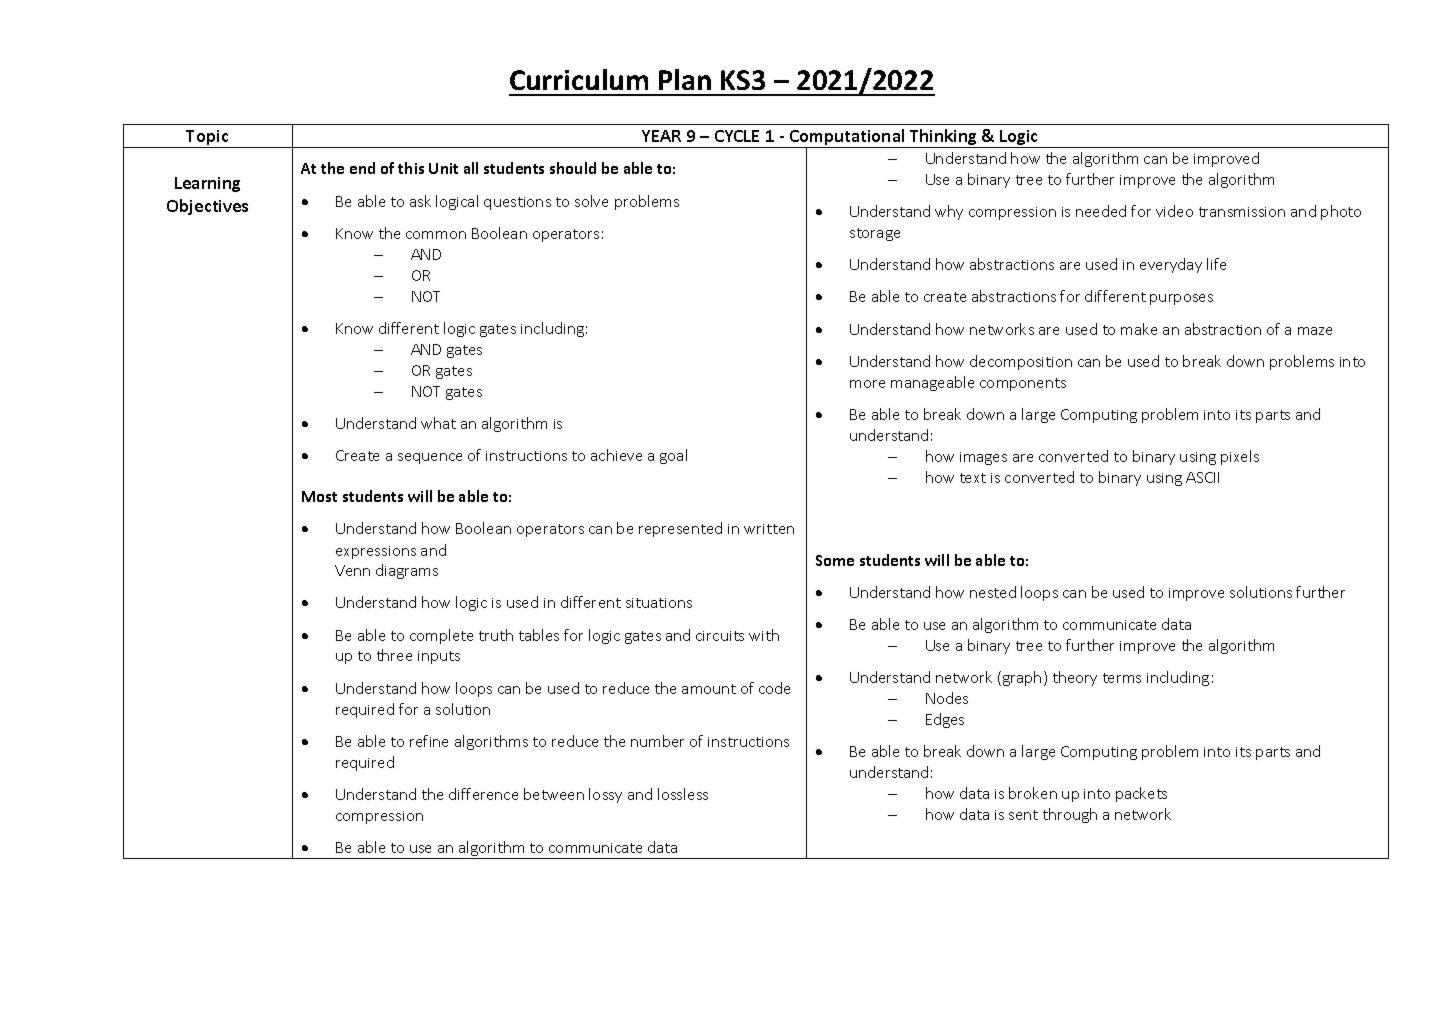 This screenshot has height=1021, width=1444. What do you see at coordinates (1240, 457) in the screenshot?
I see `pixels` at bounding box center [1240, 457].
